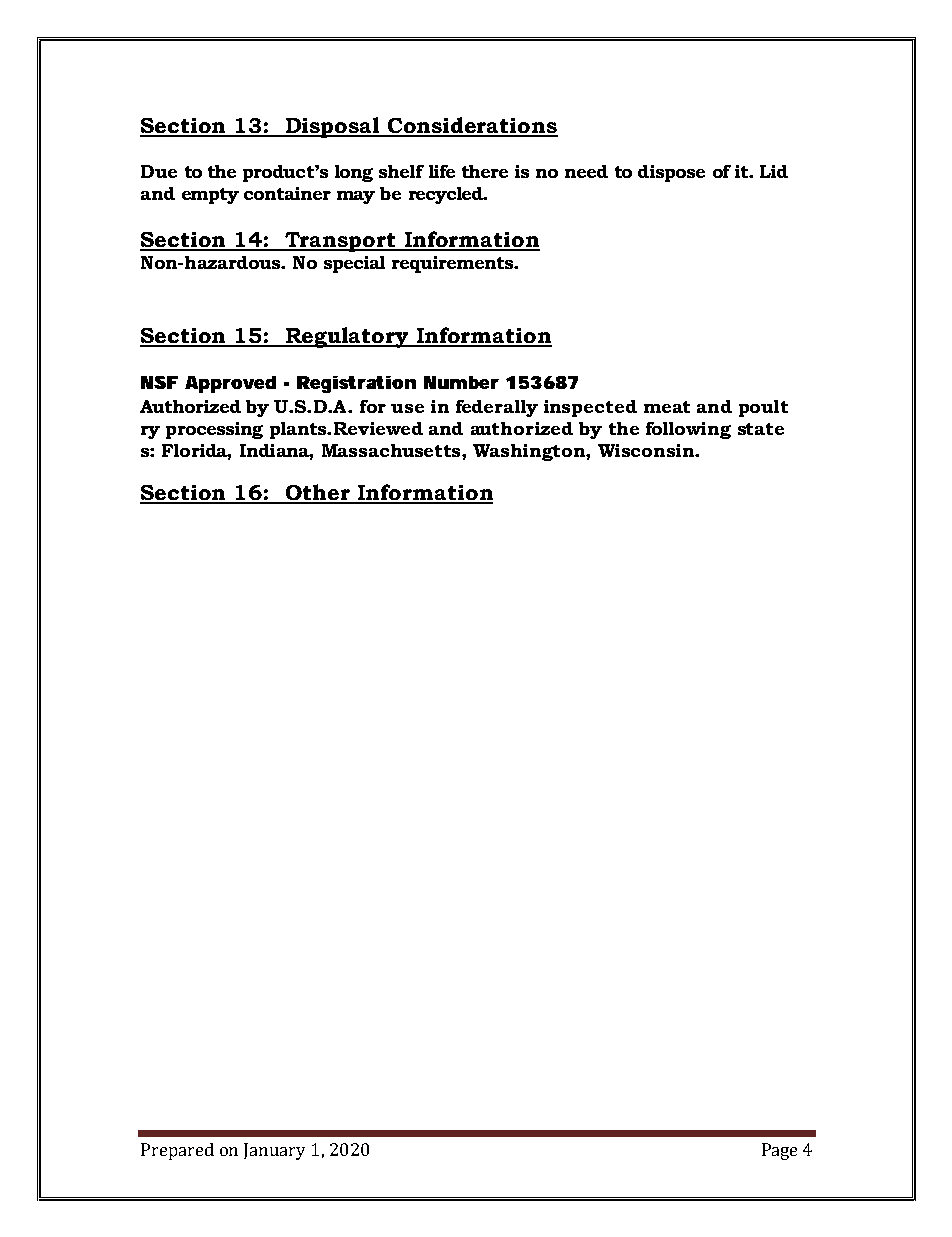 The height and width of the screenshot is (1237, 952). I want to click on Massachusetts, so click(392, 450).
